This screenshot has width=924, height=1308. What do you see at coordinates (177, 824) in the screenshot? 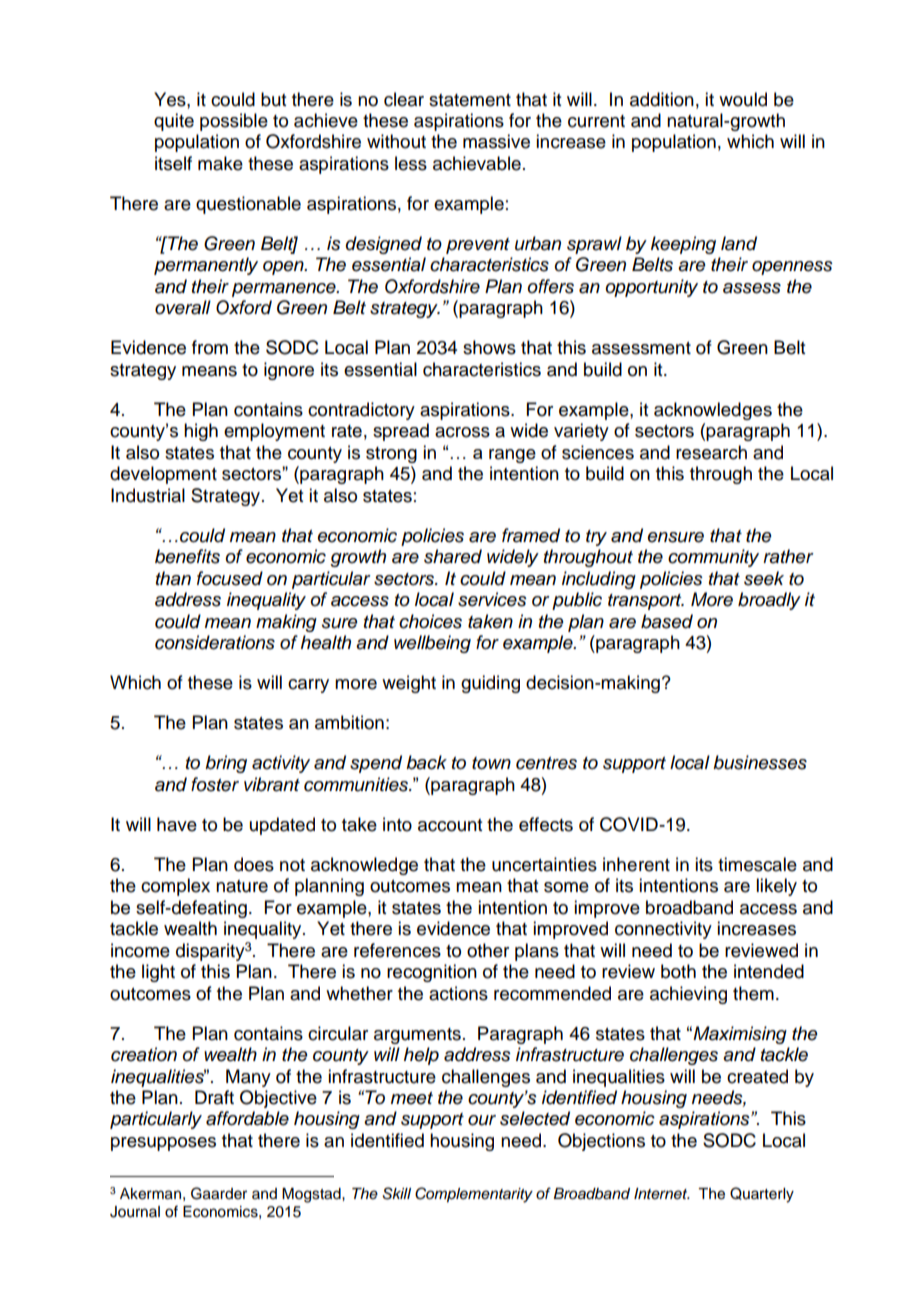
I see `have` at bounding box center [177, 824].
